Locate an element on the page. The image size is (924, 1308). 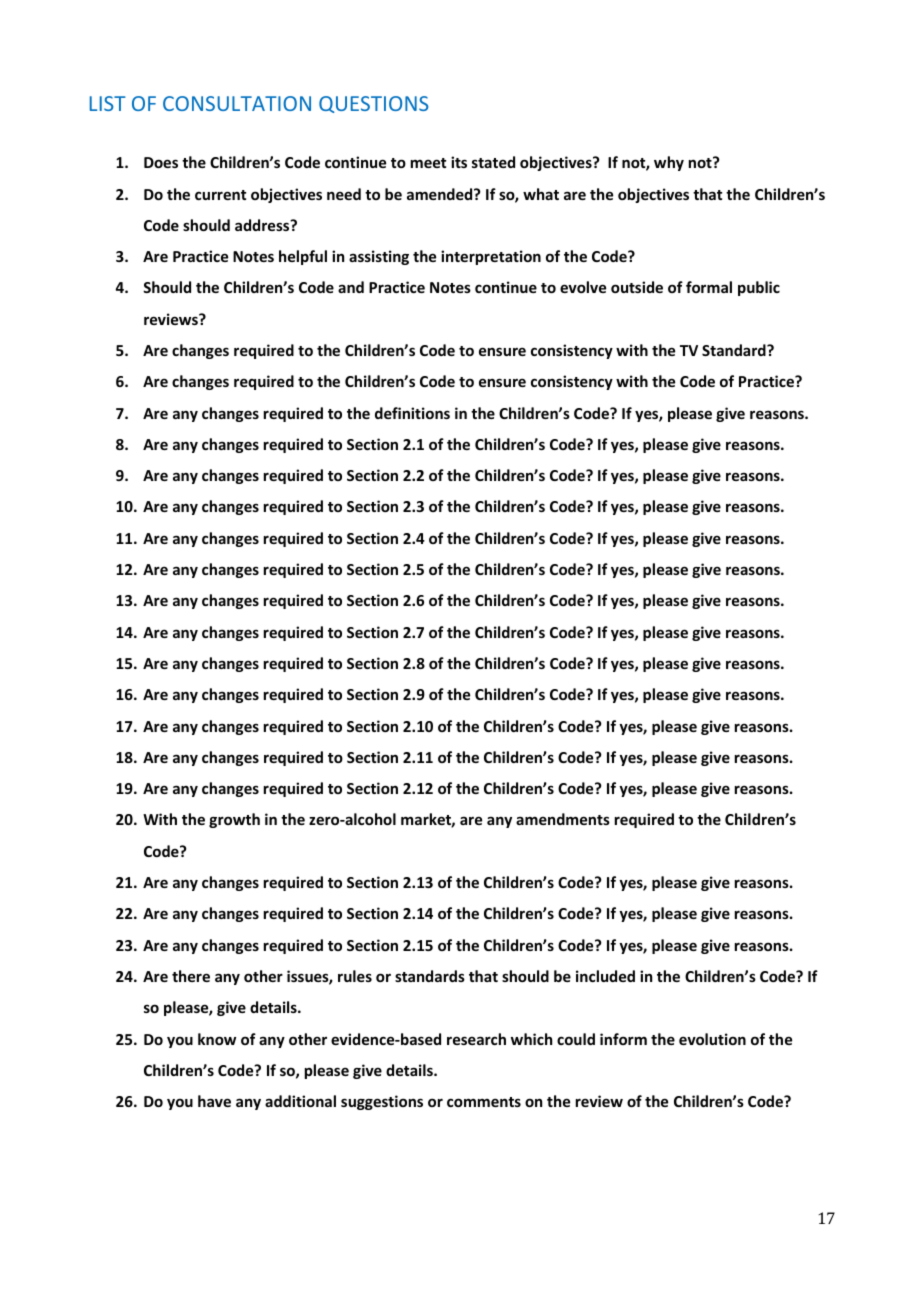
Does is located at coordinates (161, 162).
